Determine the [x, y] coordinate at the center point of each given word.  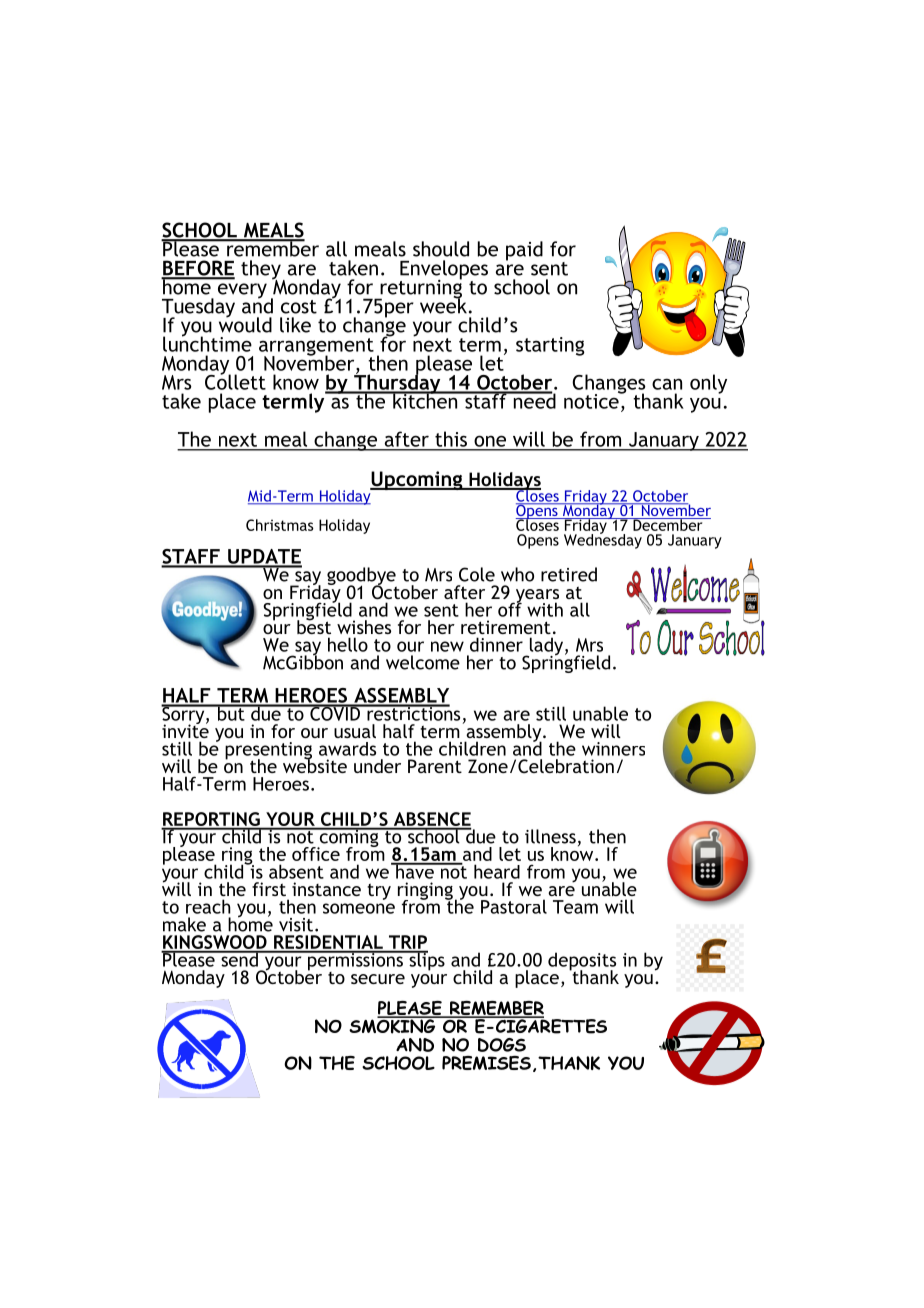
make [184, 924]
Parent [435, 766]
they [261, 271]
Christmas [280, 525]
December [668, 524]
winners [613, 749]
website [315, 765]
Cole [477, 574]
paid [524, 251]
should [441, 249]
